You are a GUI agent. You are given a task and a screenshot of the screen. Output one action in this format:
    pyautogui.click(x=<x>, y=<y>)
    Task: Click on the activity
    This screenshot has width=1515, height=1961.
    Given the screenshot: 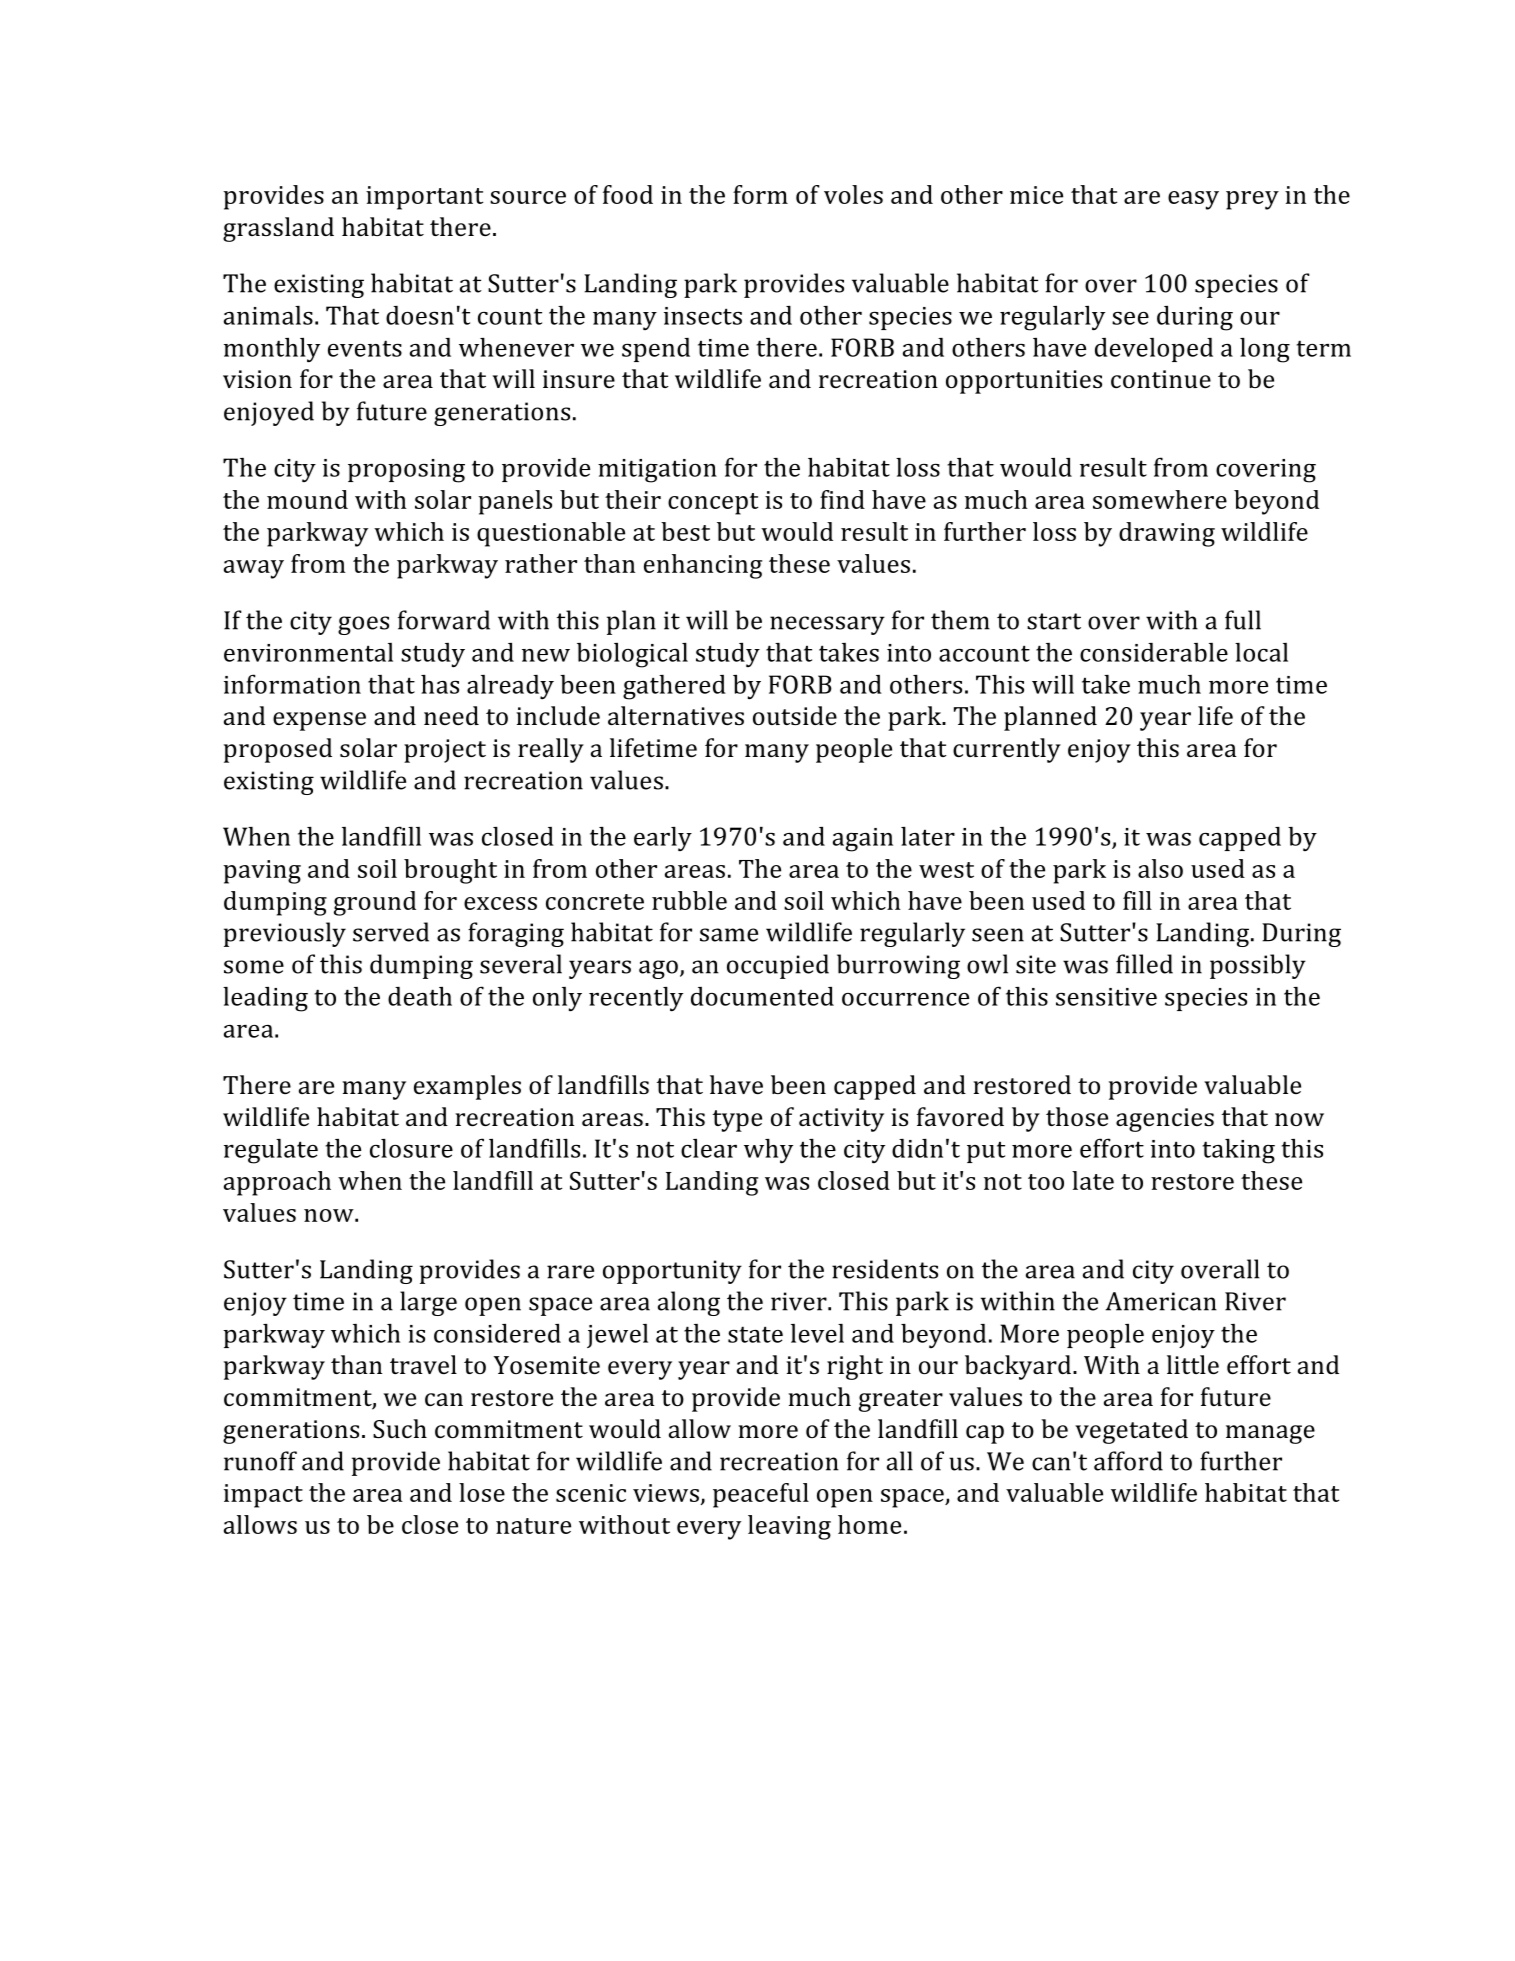 What is the action you would take?
    pyautogui.click(x=841, y=1120)
